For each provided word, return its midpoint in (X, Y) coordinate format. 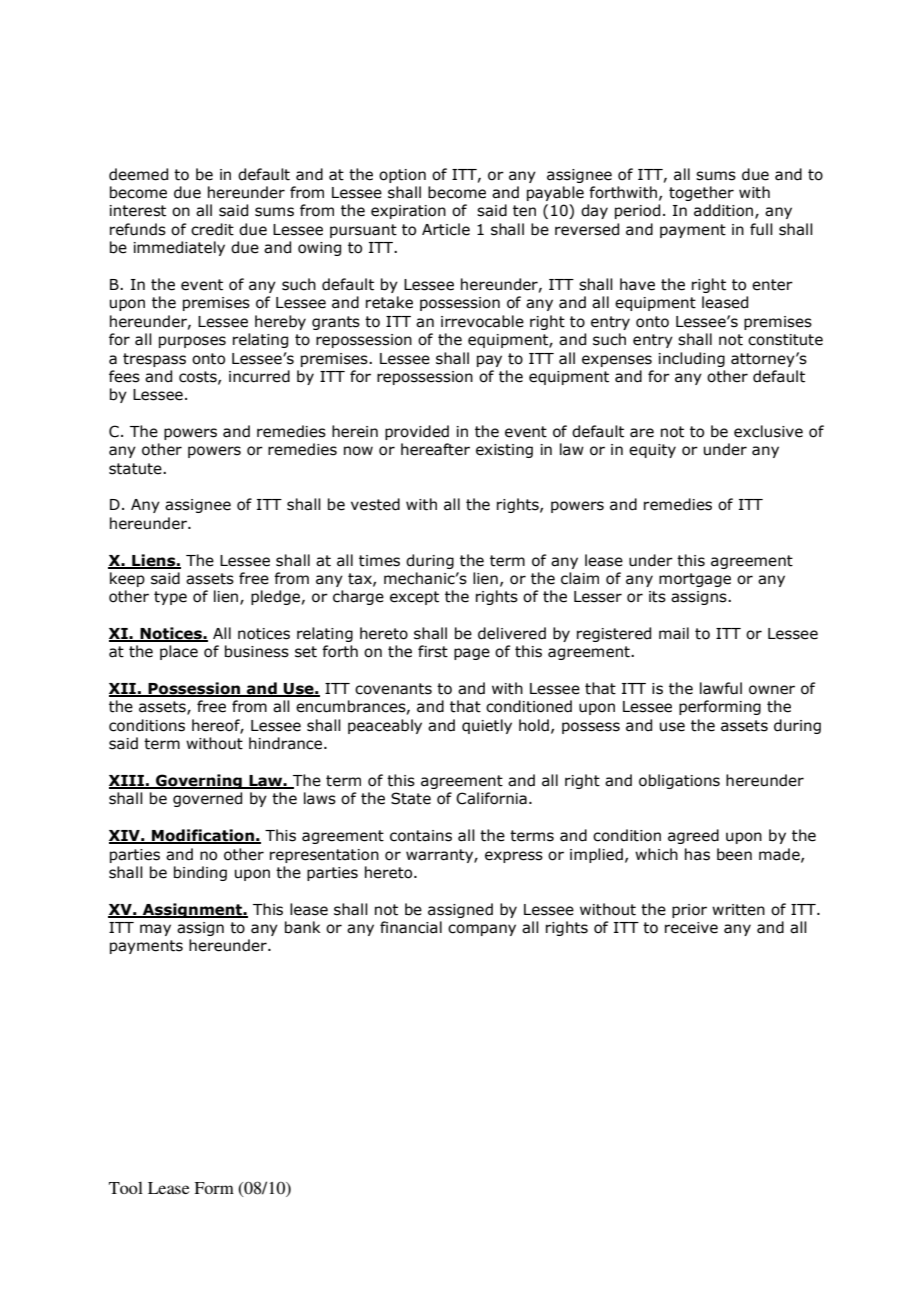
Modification (203, 836)
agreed (693, 836)
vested (375, 504)
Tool (126, 1188)
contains (421, 836)
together (701, 193)
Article (446, 229)
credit (212, 229)
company (482, 930)
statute (136, 469)
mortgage (695, 580)
